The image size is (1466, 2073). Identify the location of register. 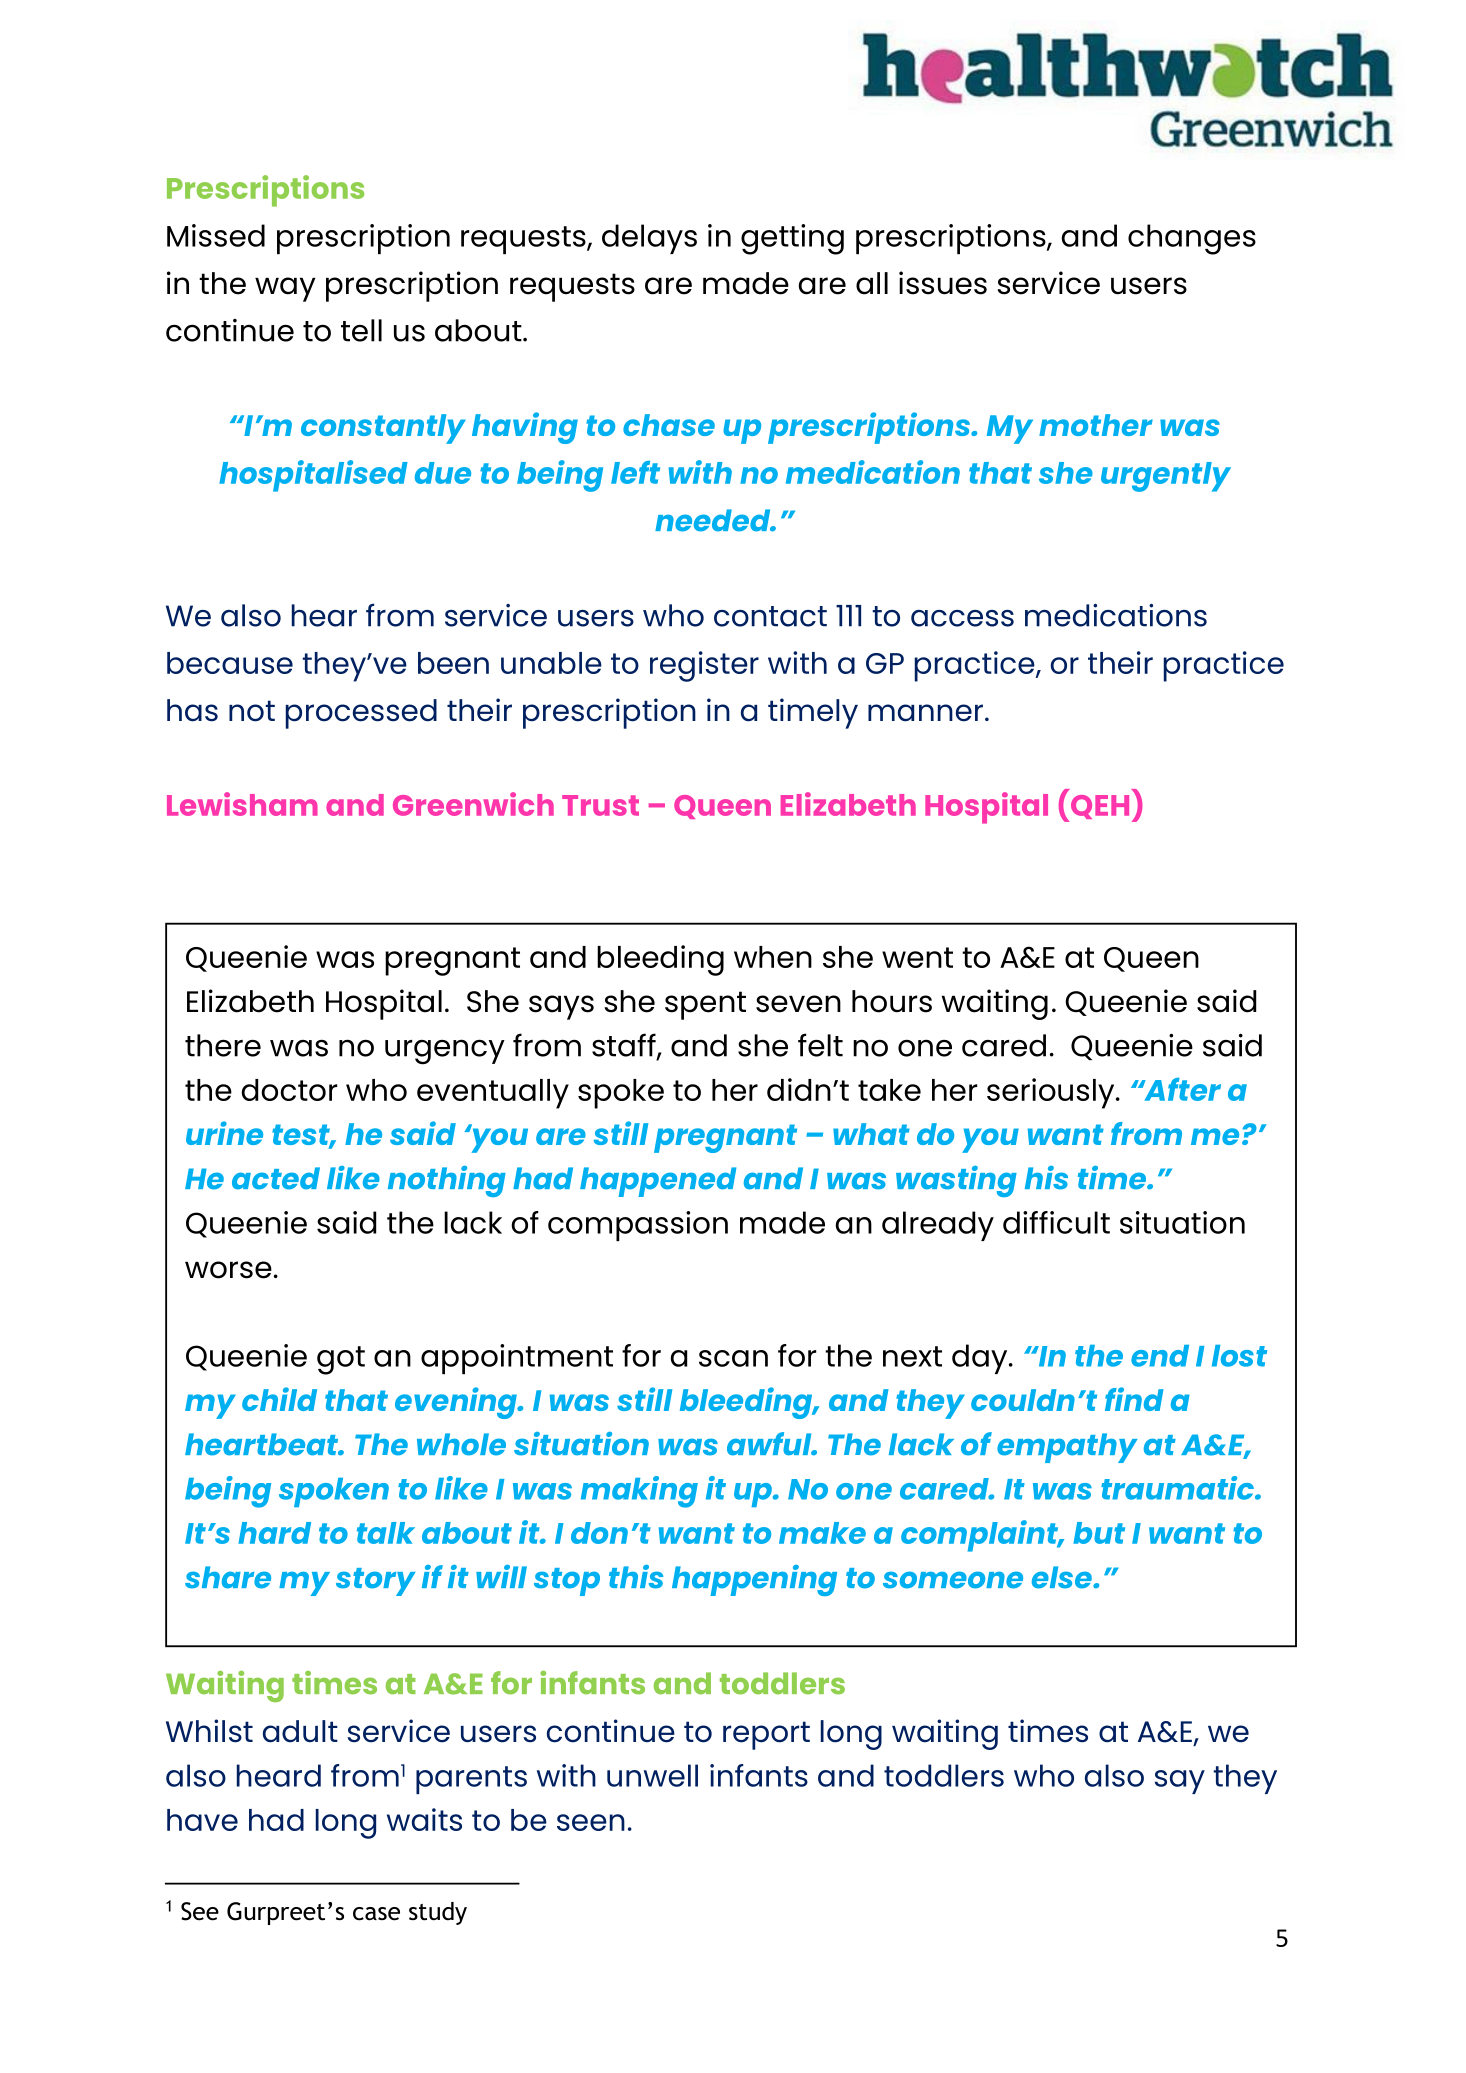
(704, 666).
